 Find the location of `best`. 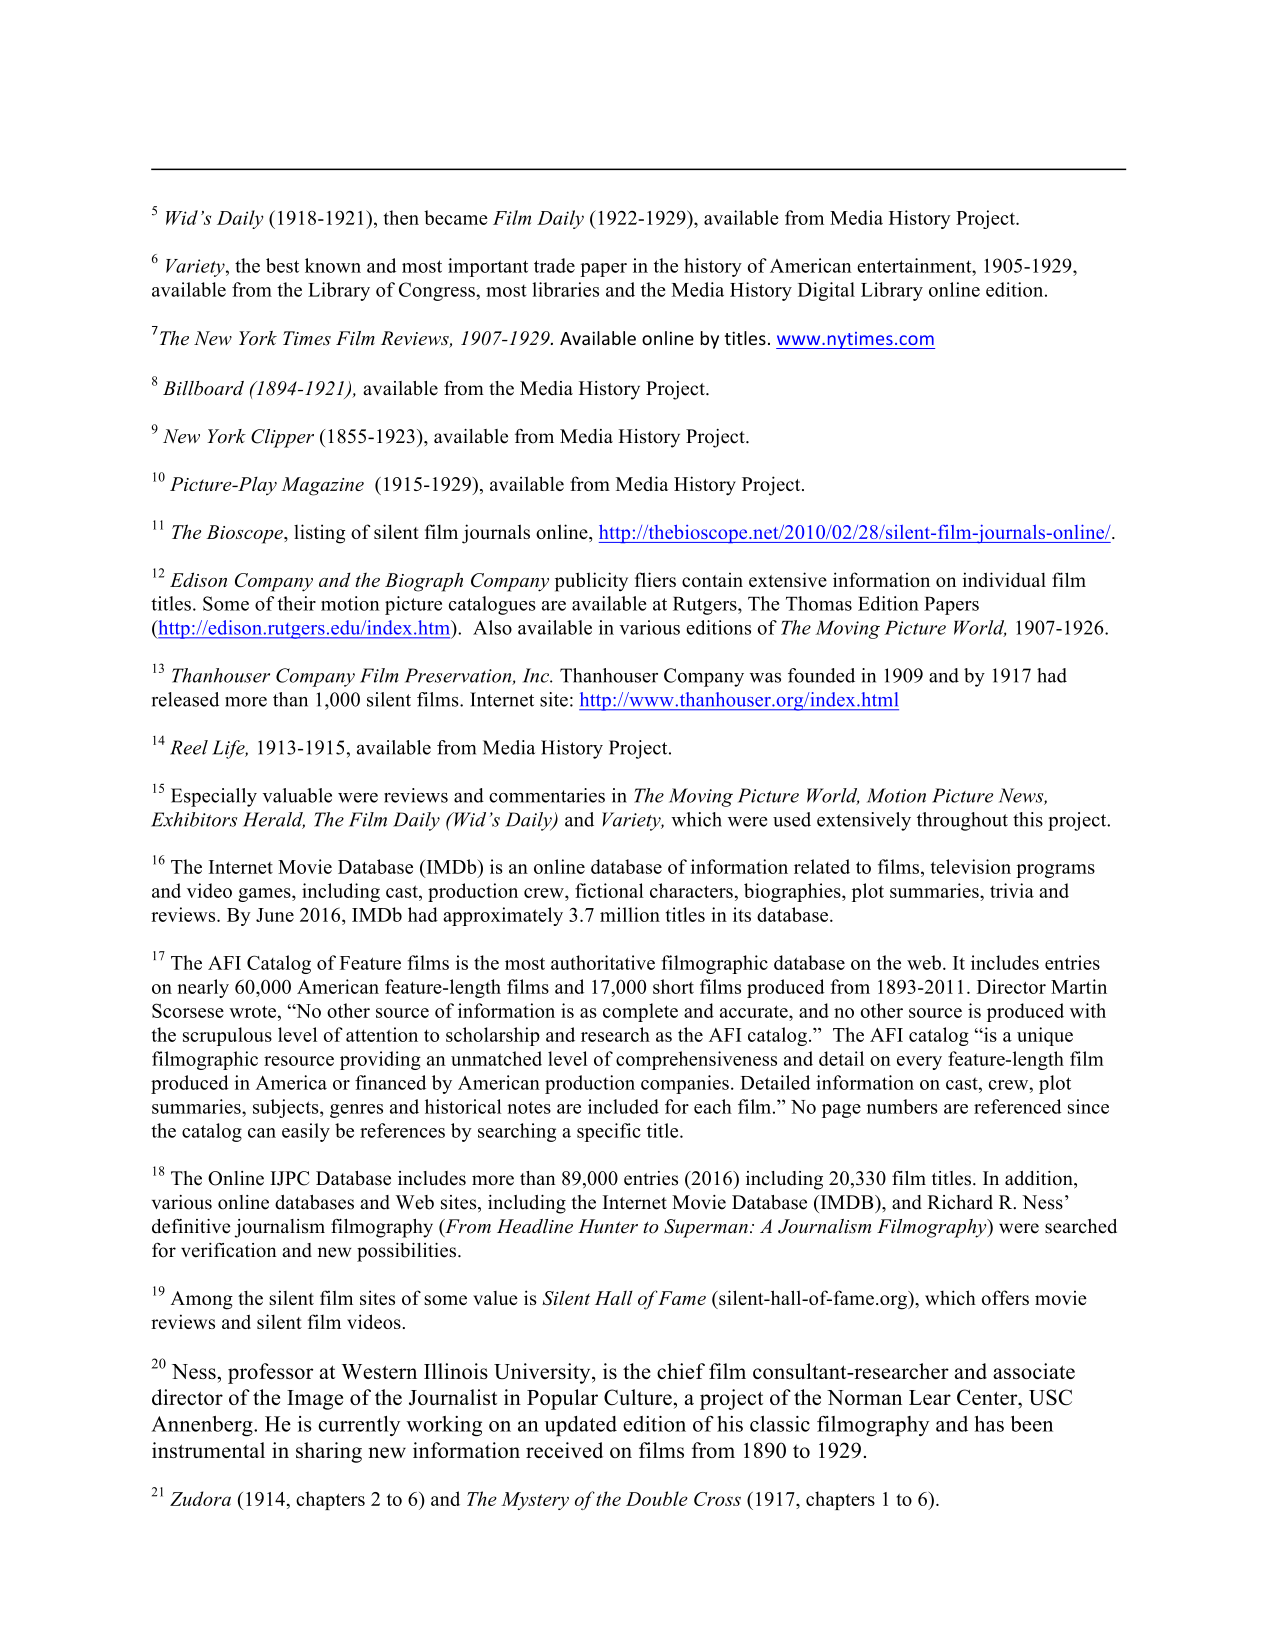

best is located at coordinates (282, 265).
